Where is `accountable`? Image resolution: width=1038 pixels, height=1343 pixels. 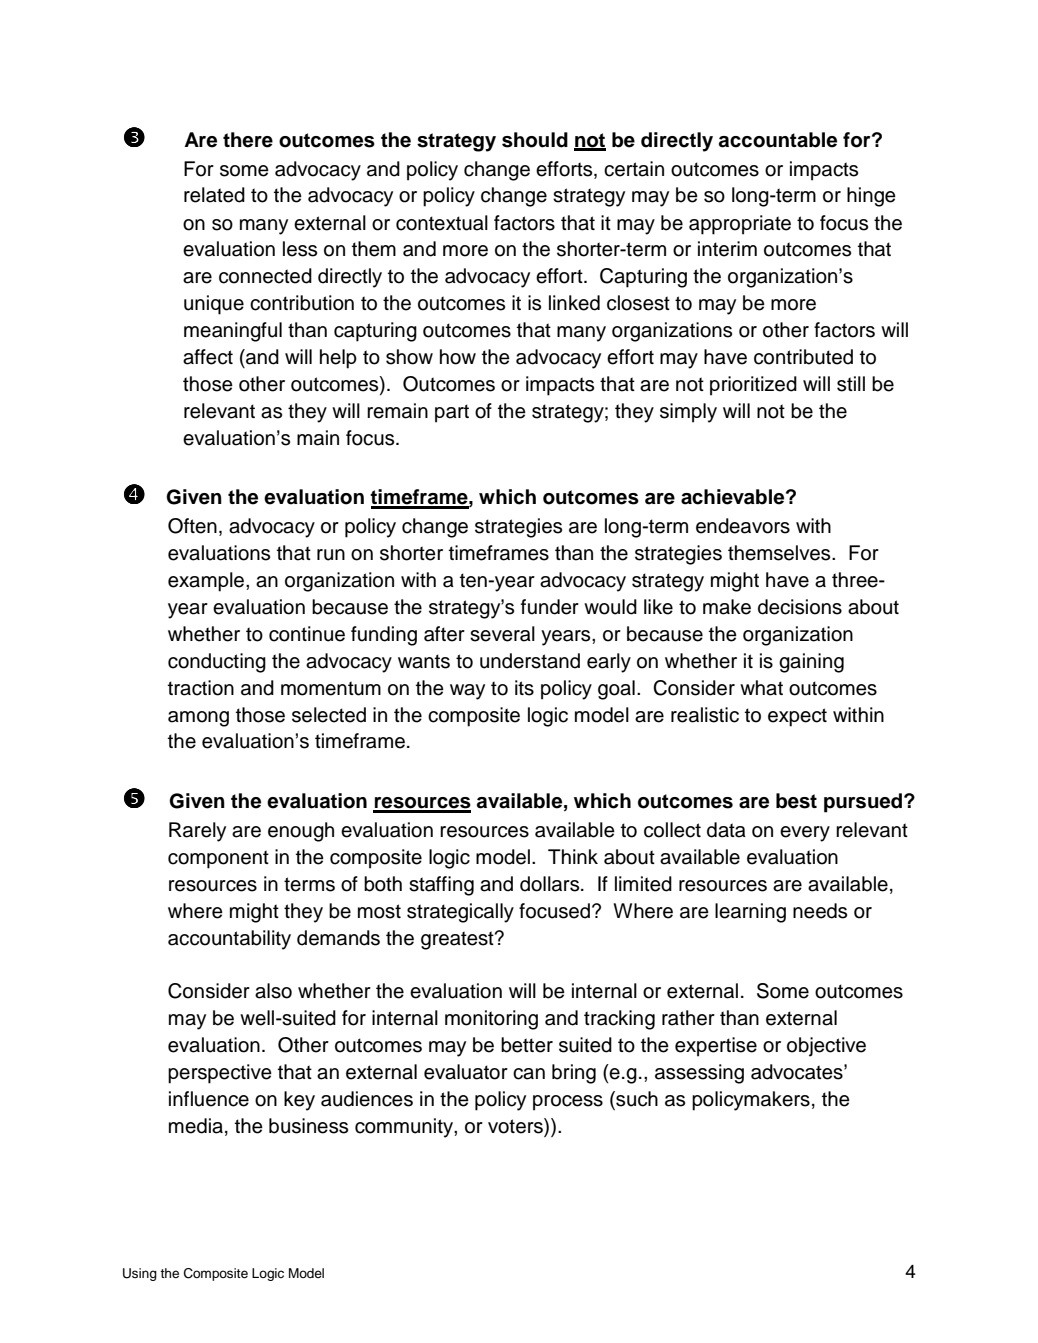
accountable is located at coordinates (778, 140).
